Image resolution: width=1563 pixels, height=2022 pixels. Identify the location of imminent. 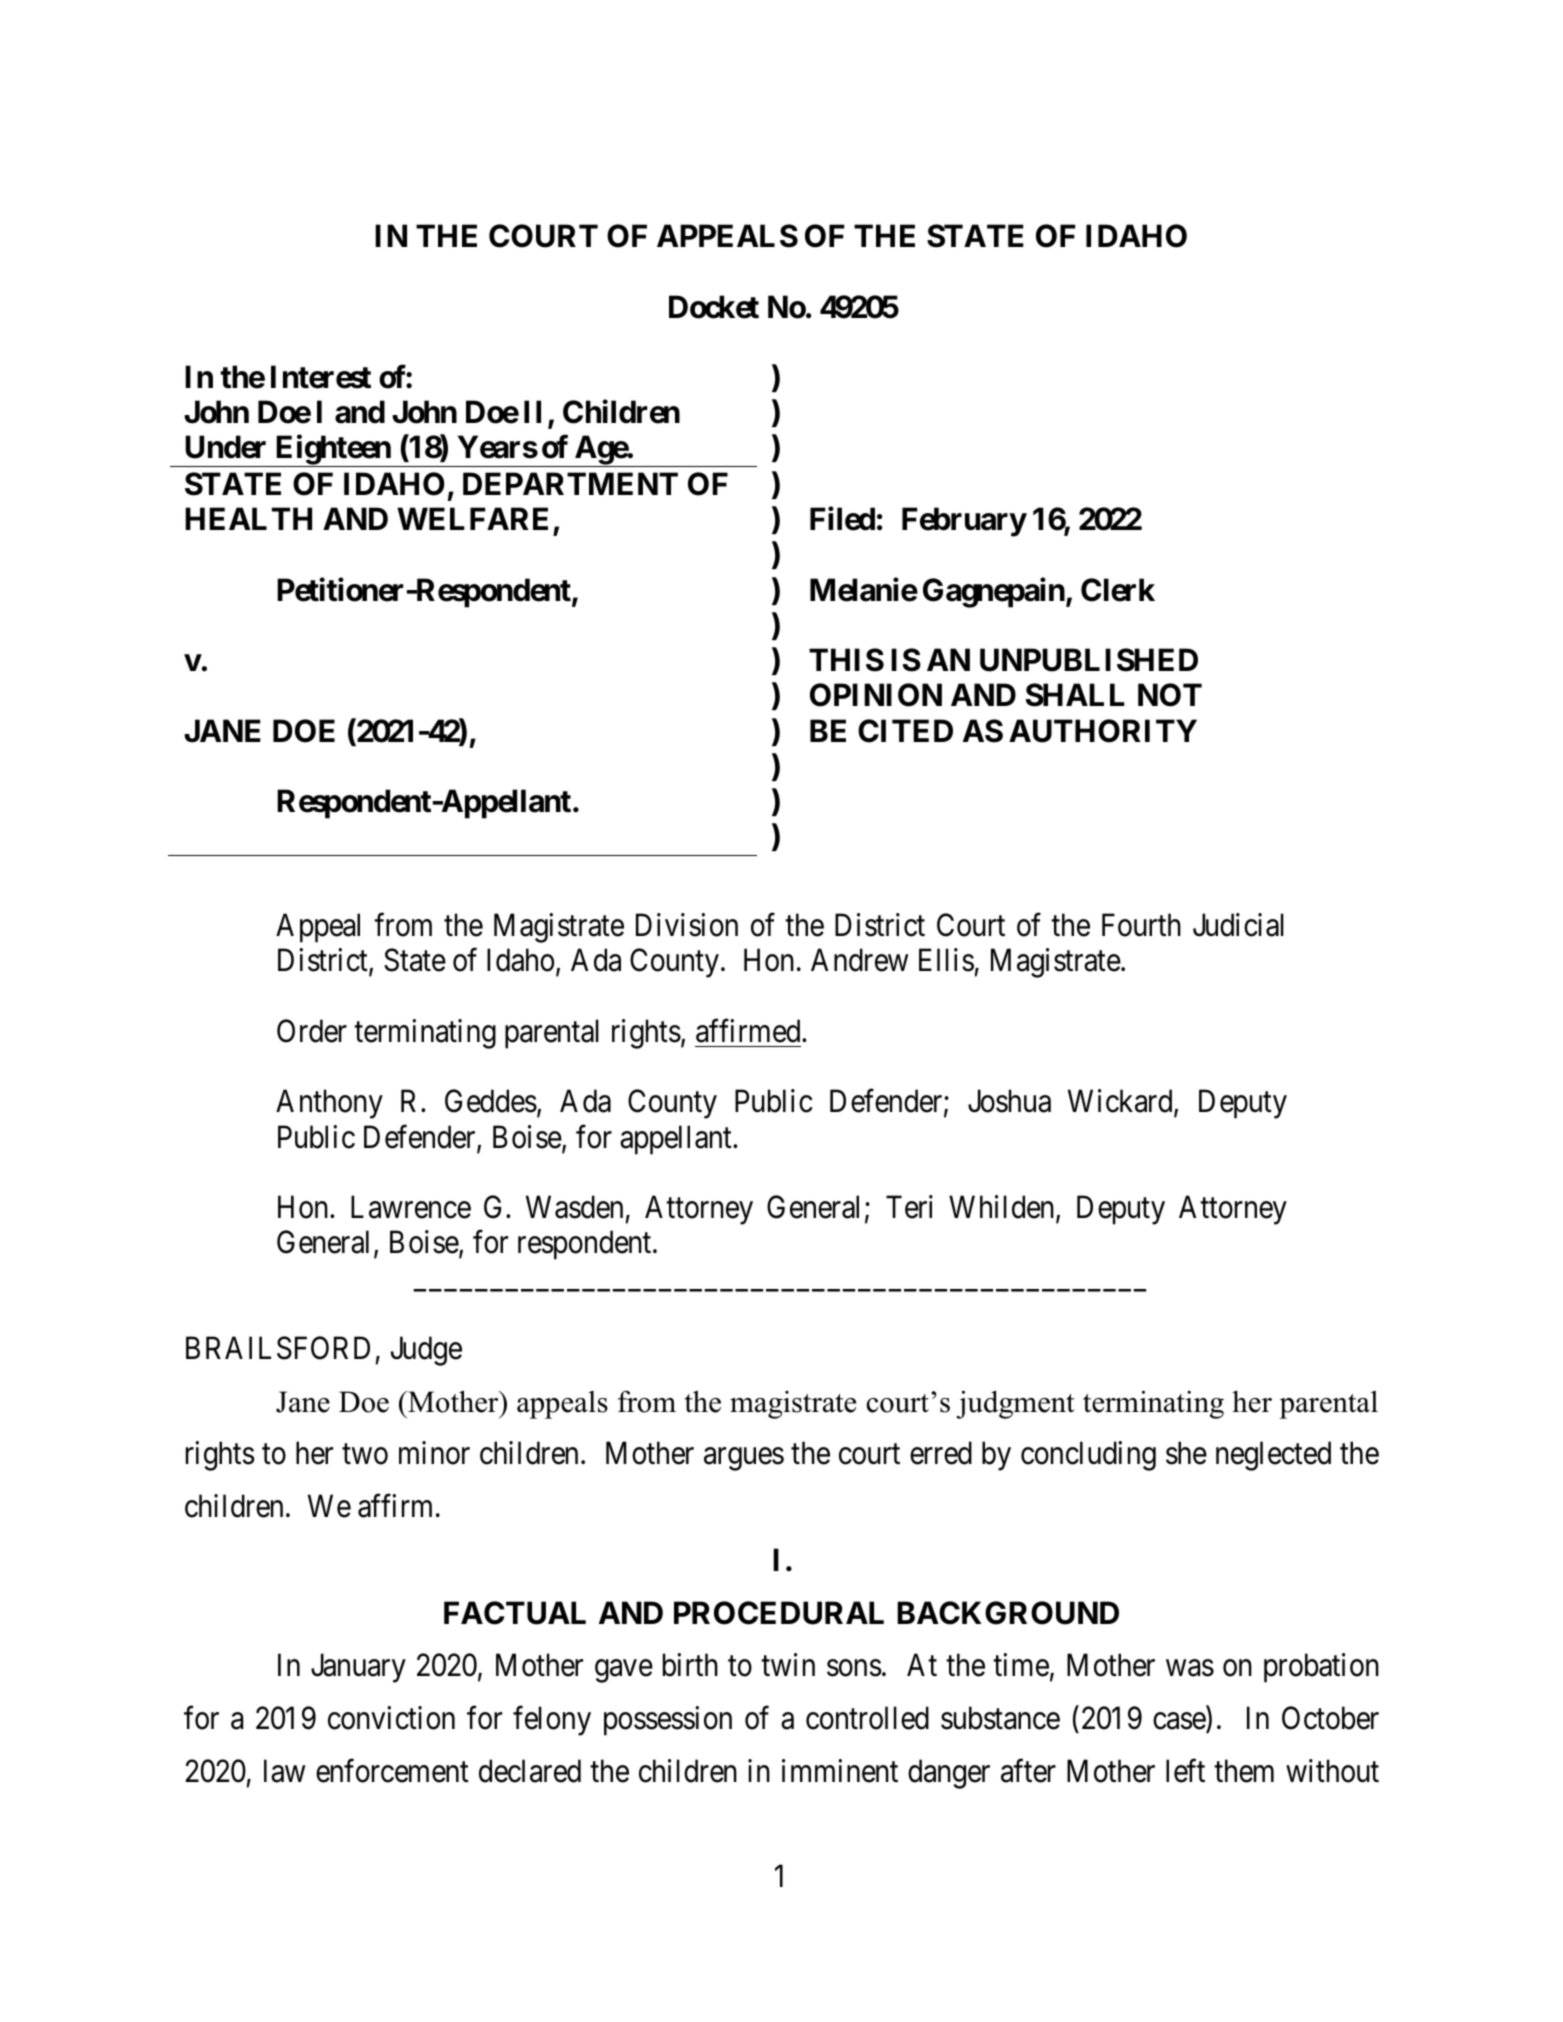
(840, 1771).
